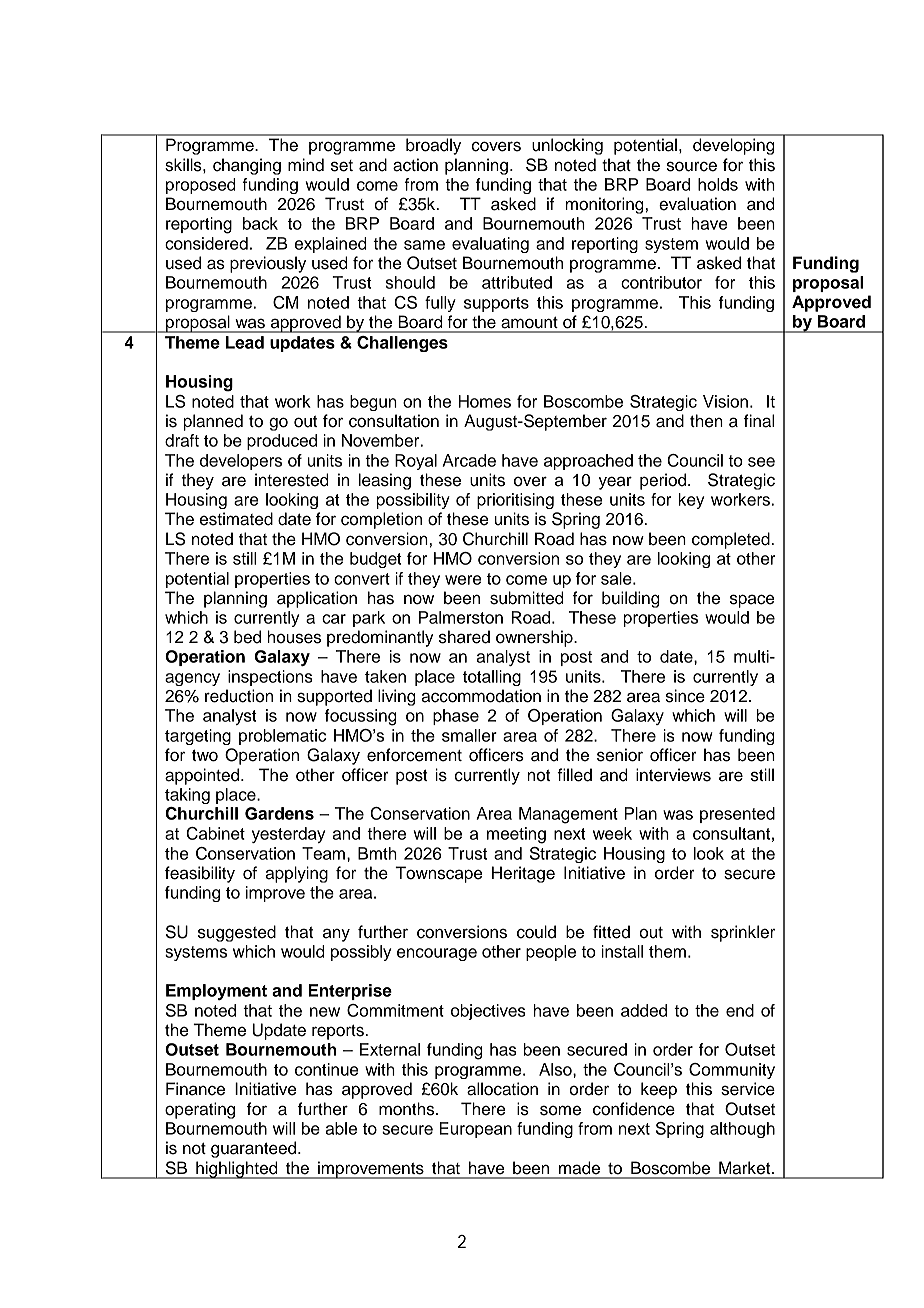  Describe the element at coordinates (697, 204) in the screenshot. I see `evaluation` at that location.
